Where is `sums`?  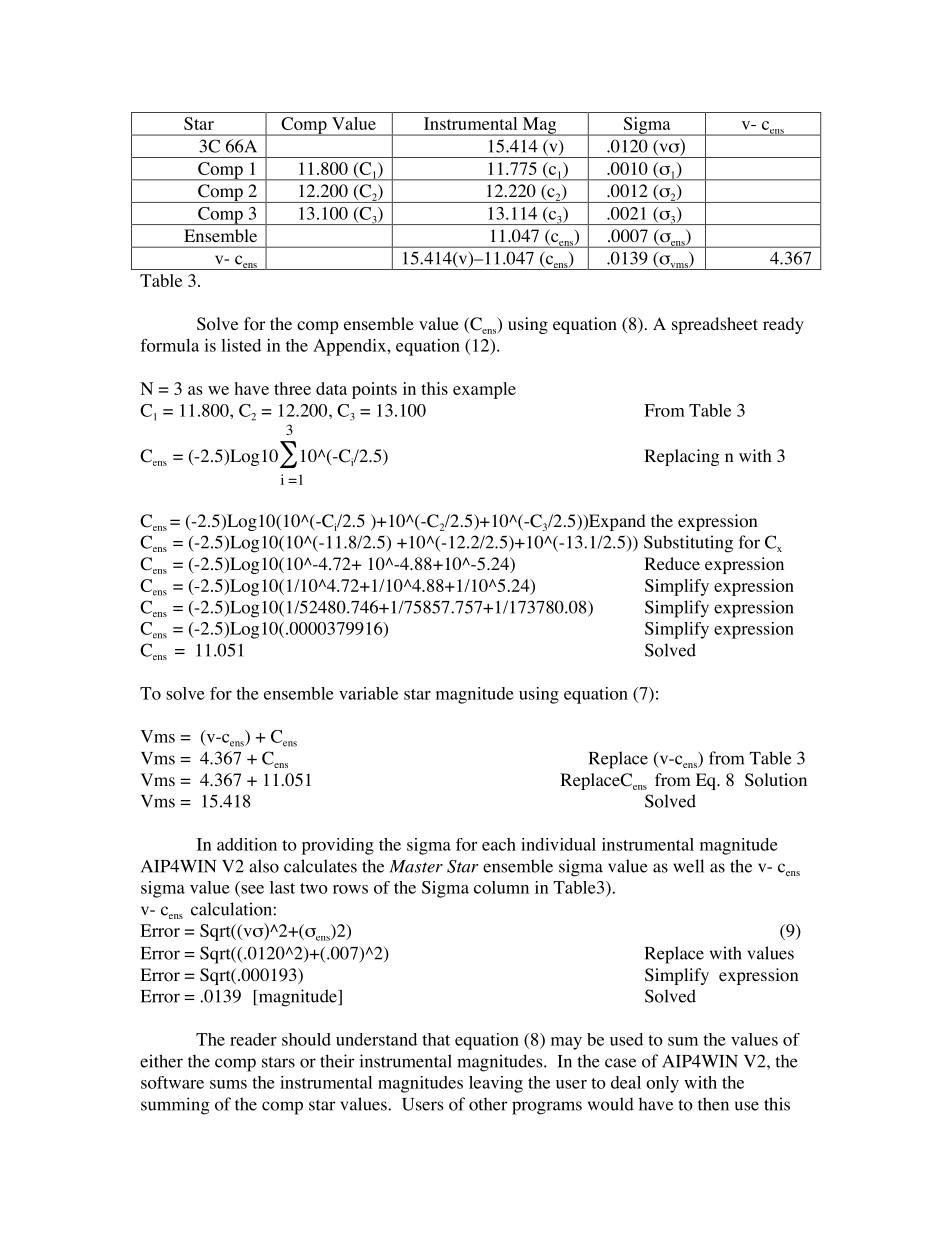 sums is located at coordinates (228, 1084).
